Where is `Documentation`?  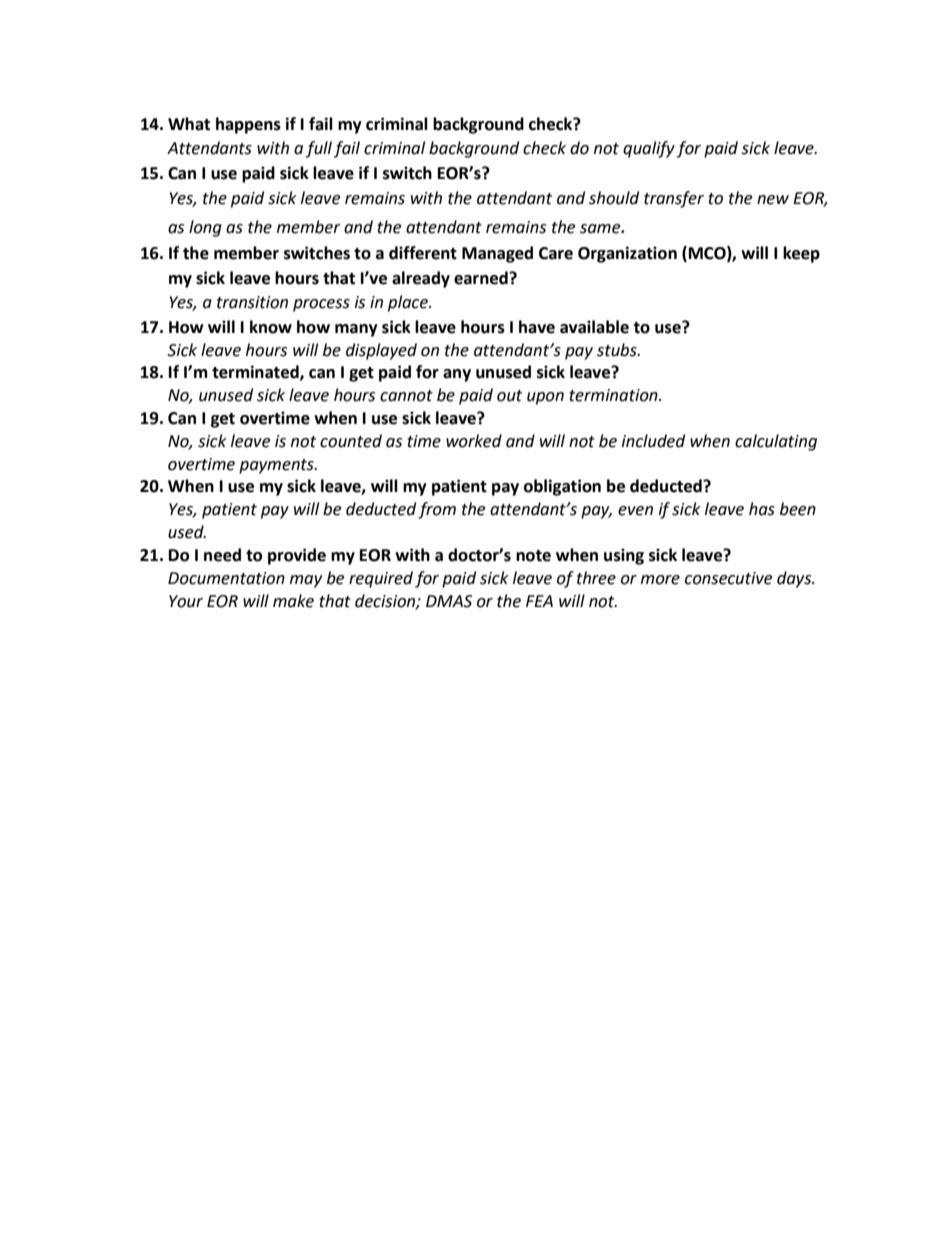
Documentation is located at coordinates (226, 578).
